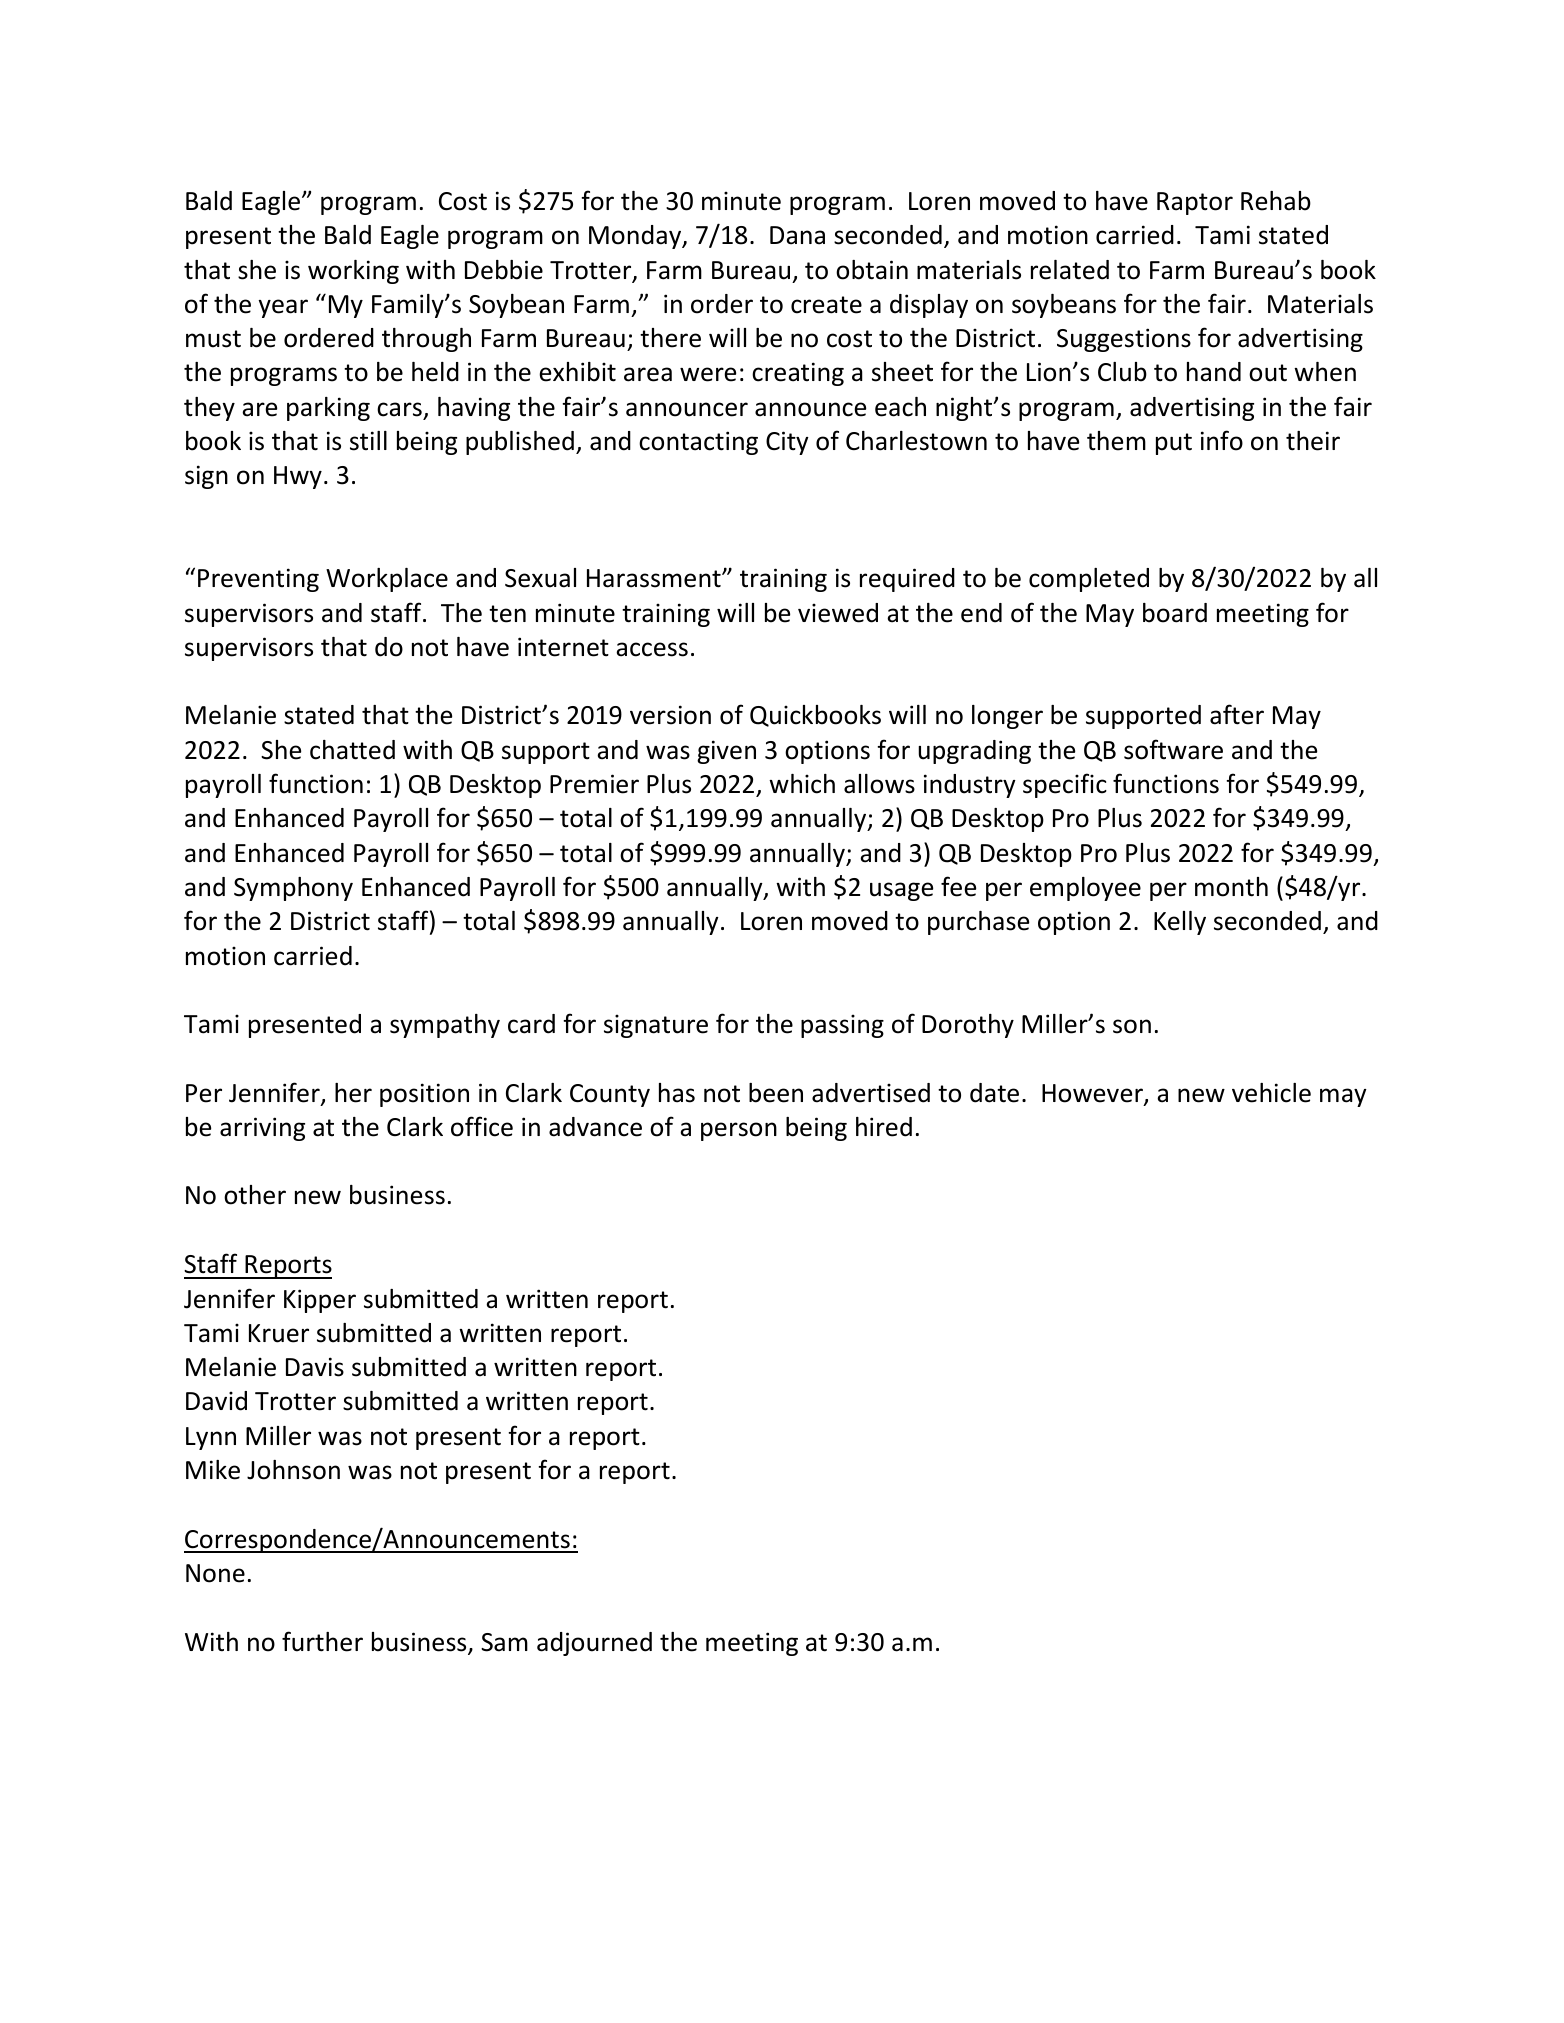 This image has width=1564, height=2023. I want to click on hired, so click(884, 1127).
